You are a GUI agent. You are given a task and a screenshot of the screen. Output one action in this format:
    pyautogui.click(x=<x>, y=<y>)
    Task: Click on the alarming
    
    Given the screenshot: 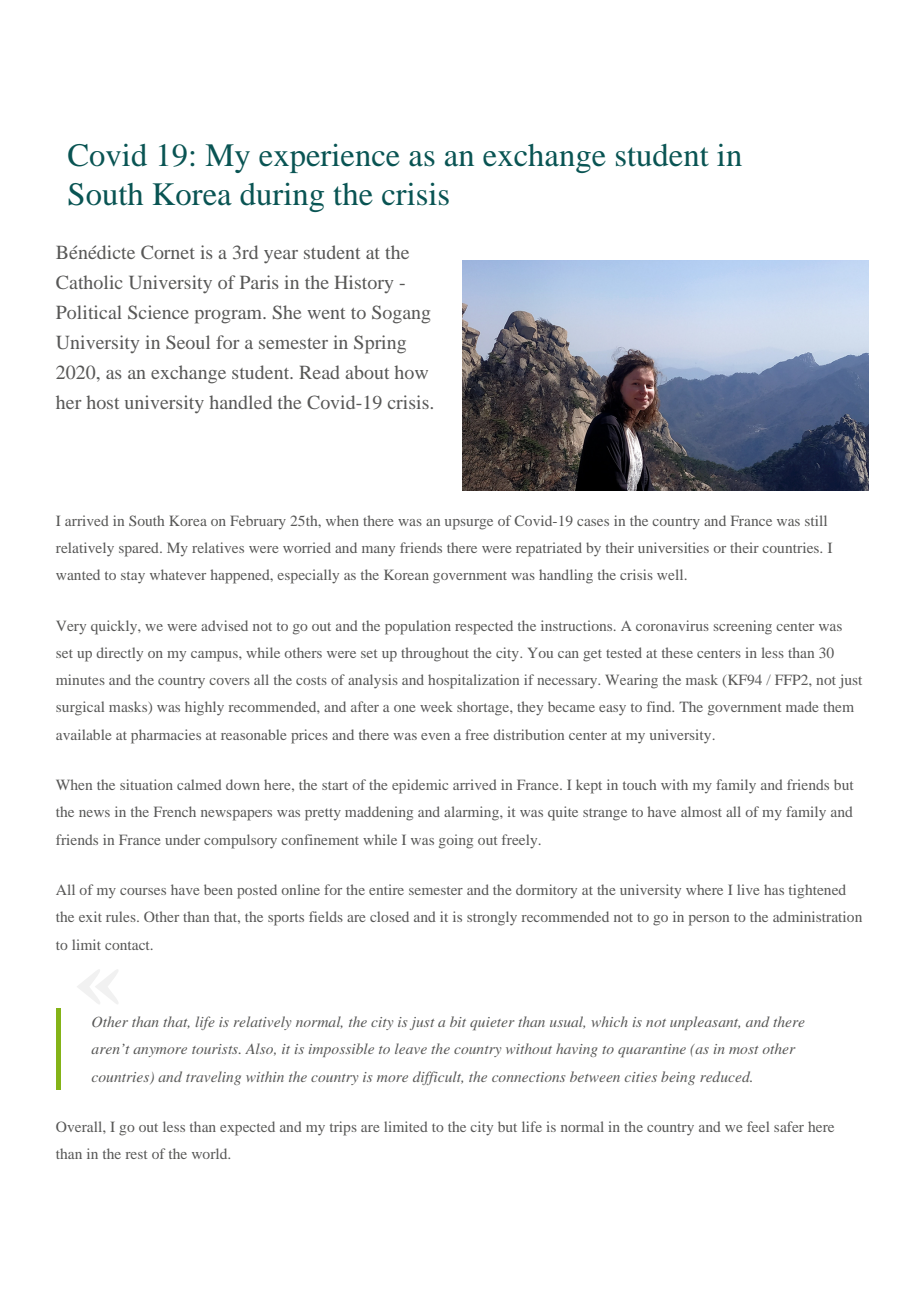 What is the action you would take?
    pyautogui.click(x=472, y=813)
